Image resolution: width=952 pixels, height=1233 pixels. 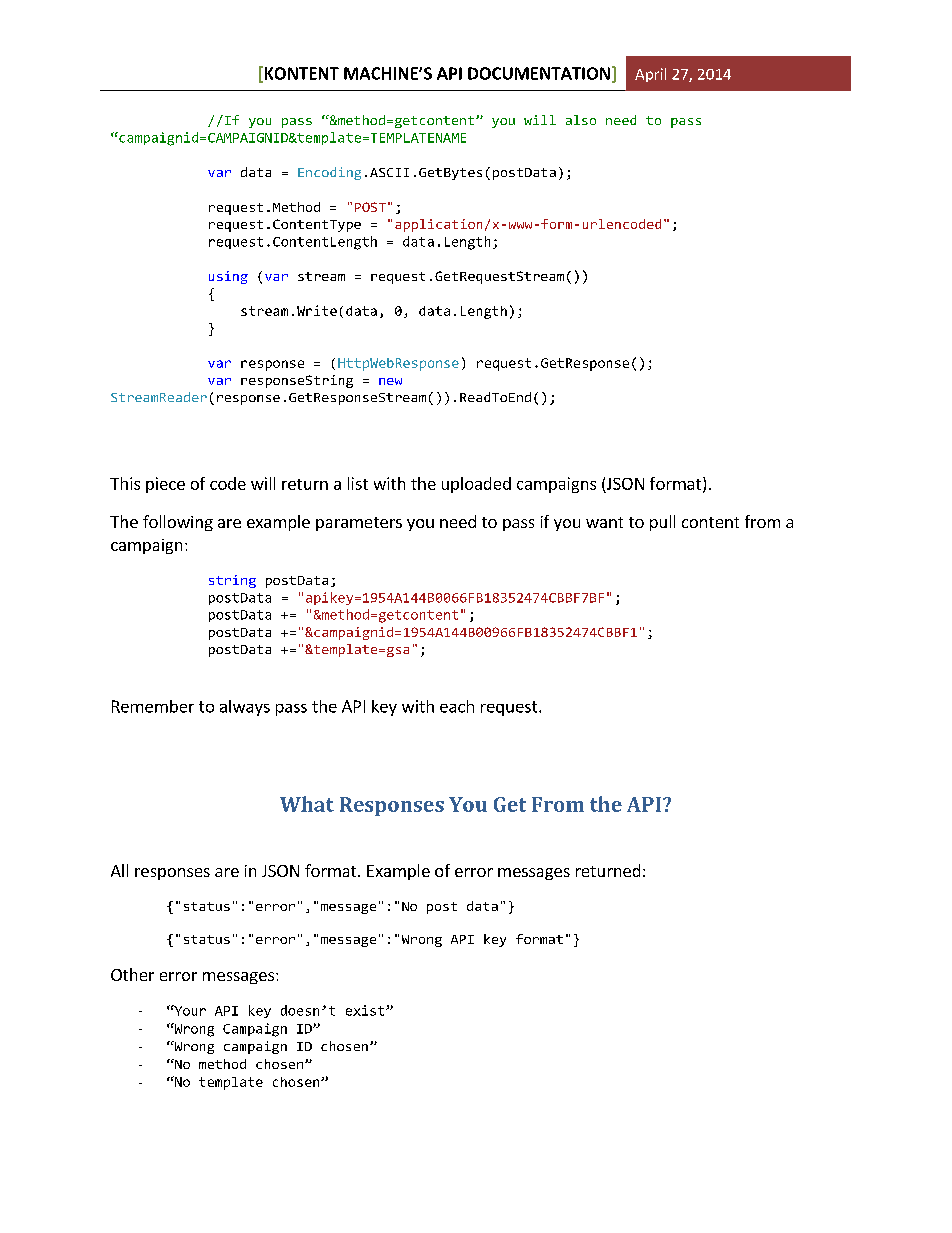 What do you see at coordinates (604, 522) in the screenshot?
I see `want` at bounding box center [604, 522].
